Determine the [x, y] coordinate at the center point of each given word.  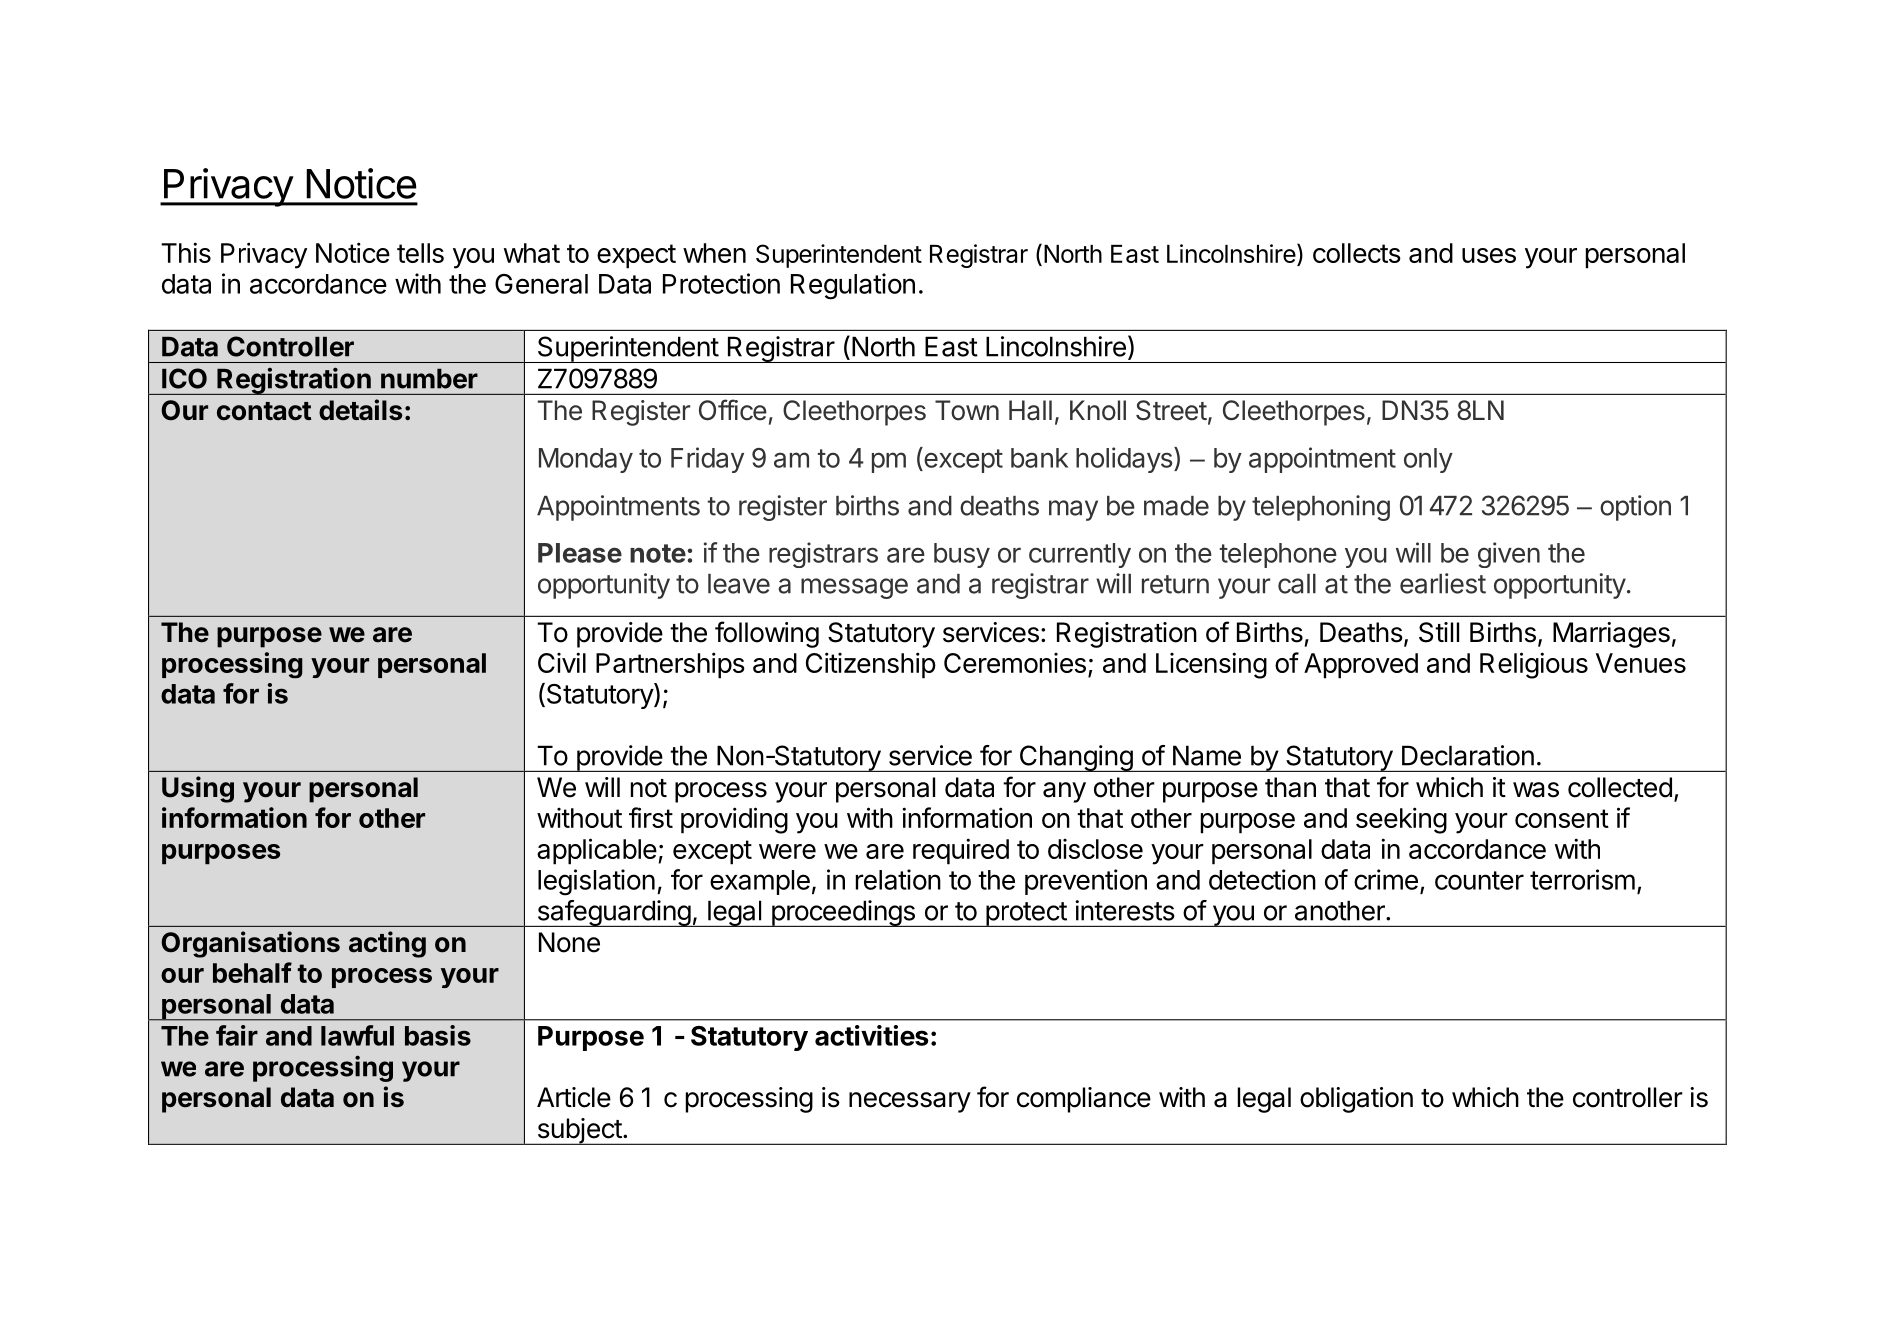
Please [580, 553]
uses [1489, 255]
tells [420, 253]
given [1509, 555]
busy [962, 555]
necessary [910, 1102]
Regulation [853, 286]
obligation [1356, 1100]
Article [574, 1097]
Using [198, 789]
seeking [1401, 820]
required [961, 851]
